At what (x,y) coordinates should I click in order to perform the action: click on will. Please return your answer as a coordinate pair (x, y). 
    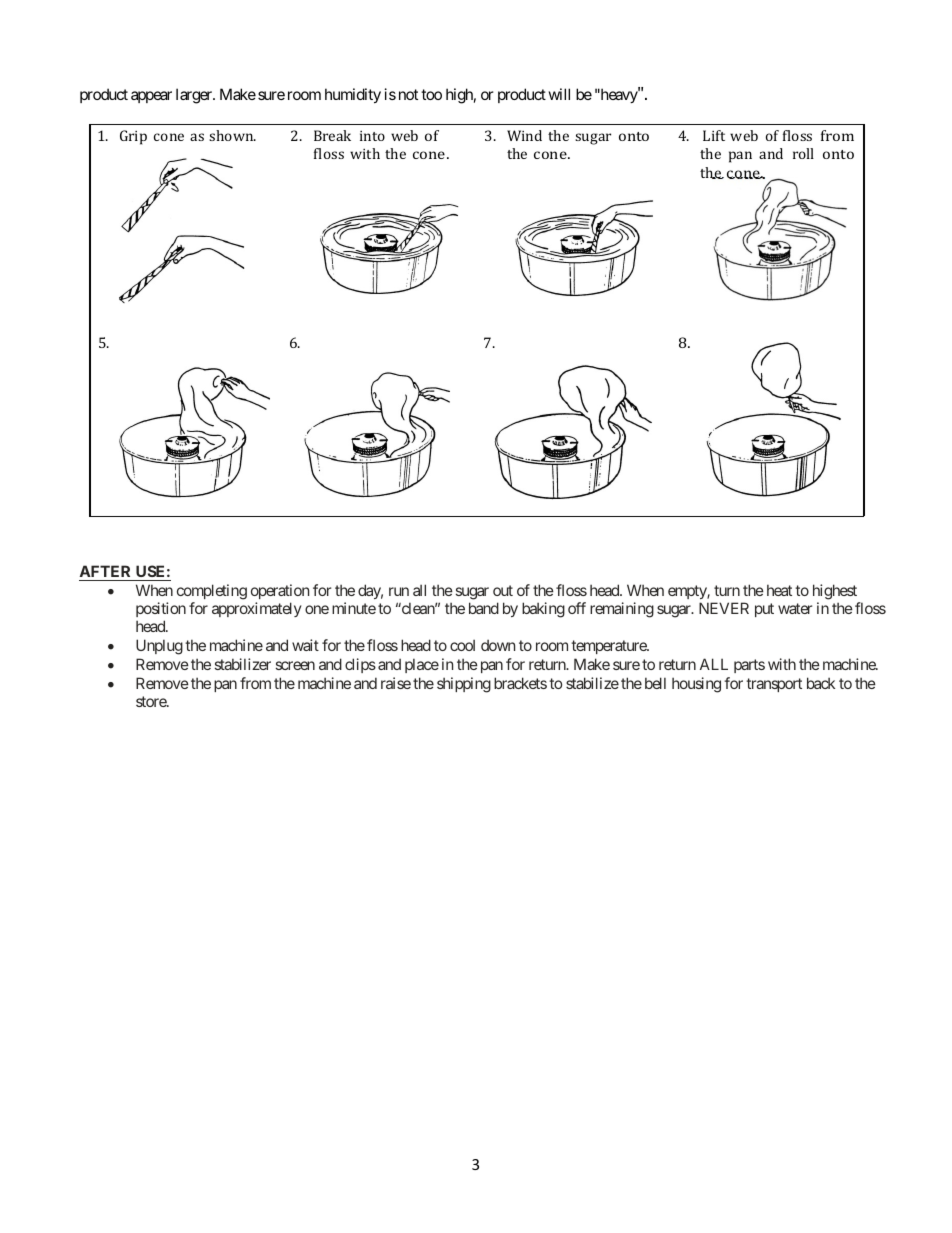
    Looking at the image, I should click on (559, 94).
